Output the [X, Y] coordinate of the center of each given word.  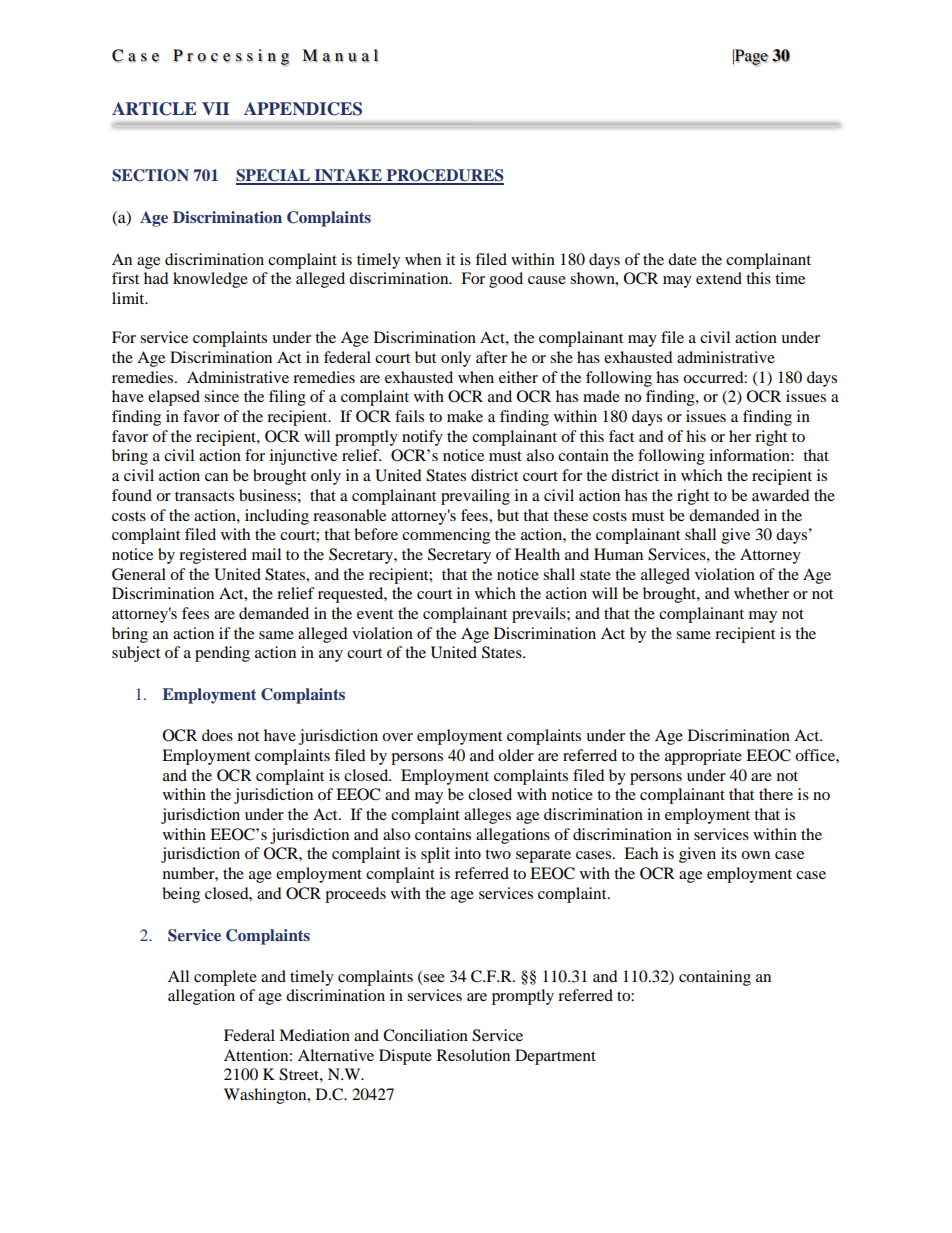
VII [215, 108]
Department [555, 1057]
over [397, 737]
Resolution [473, 1055]
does [217, 735]
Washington [266, 1096]
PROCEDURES [444, 176]
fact [621, 436]
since [221, 396]
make [465, 416]
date [682, 259]
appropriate [703, 757]
